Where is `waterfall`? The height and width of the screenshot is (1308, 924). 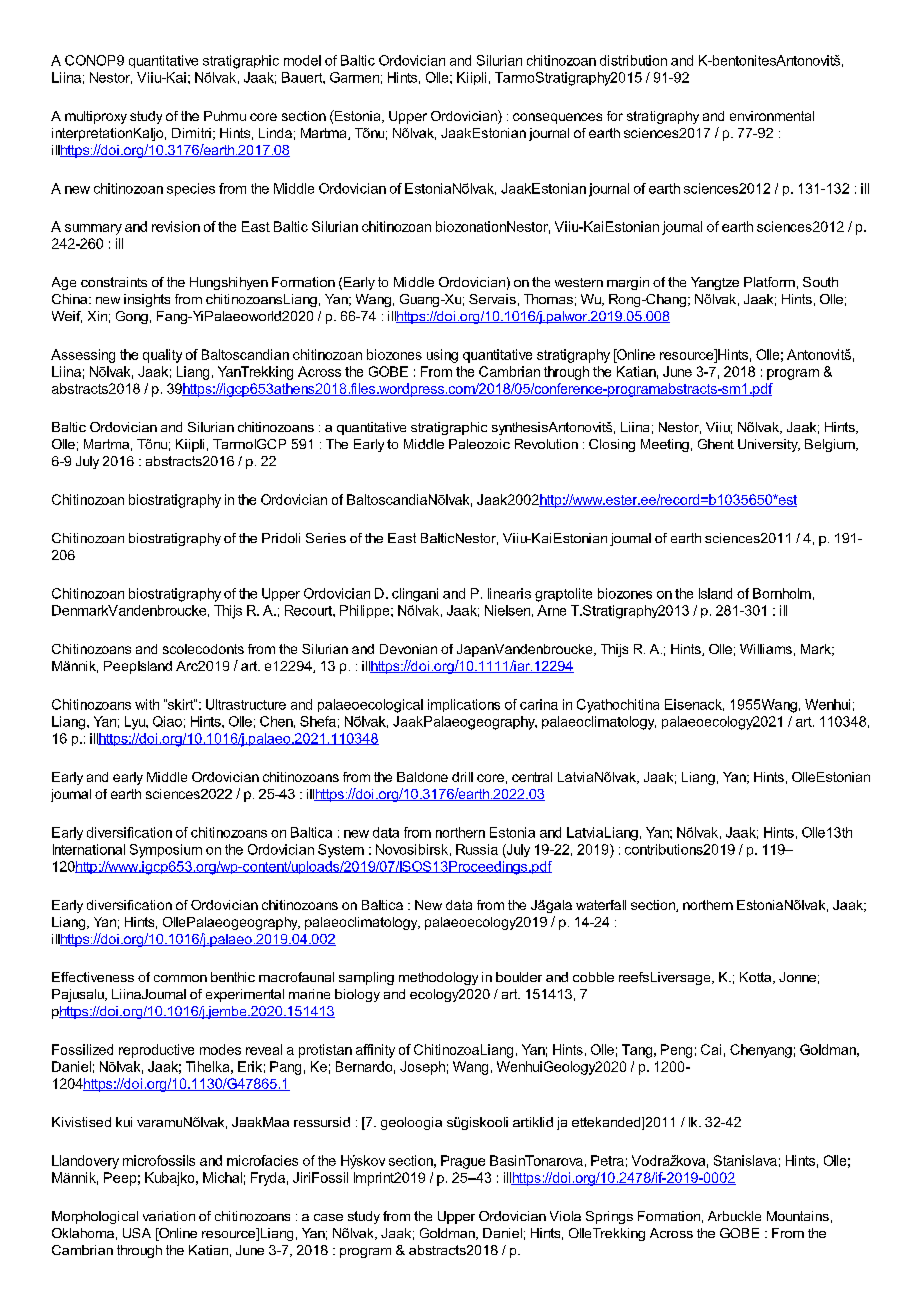 waterfall is located at coordinates (601, 905).
